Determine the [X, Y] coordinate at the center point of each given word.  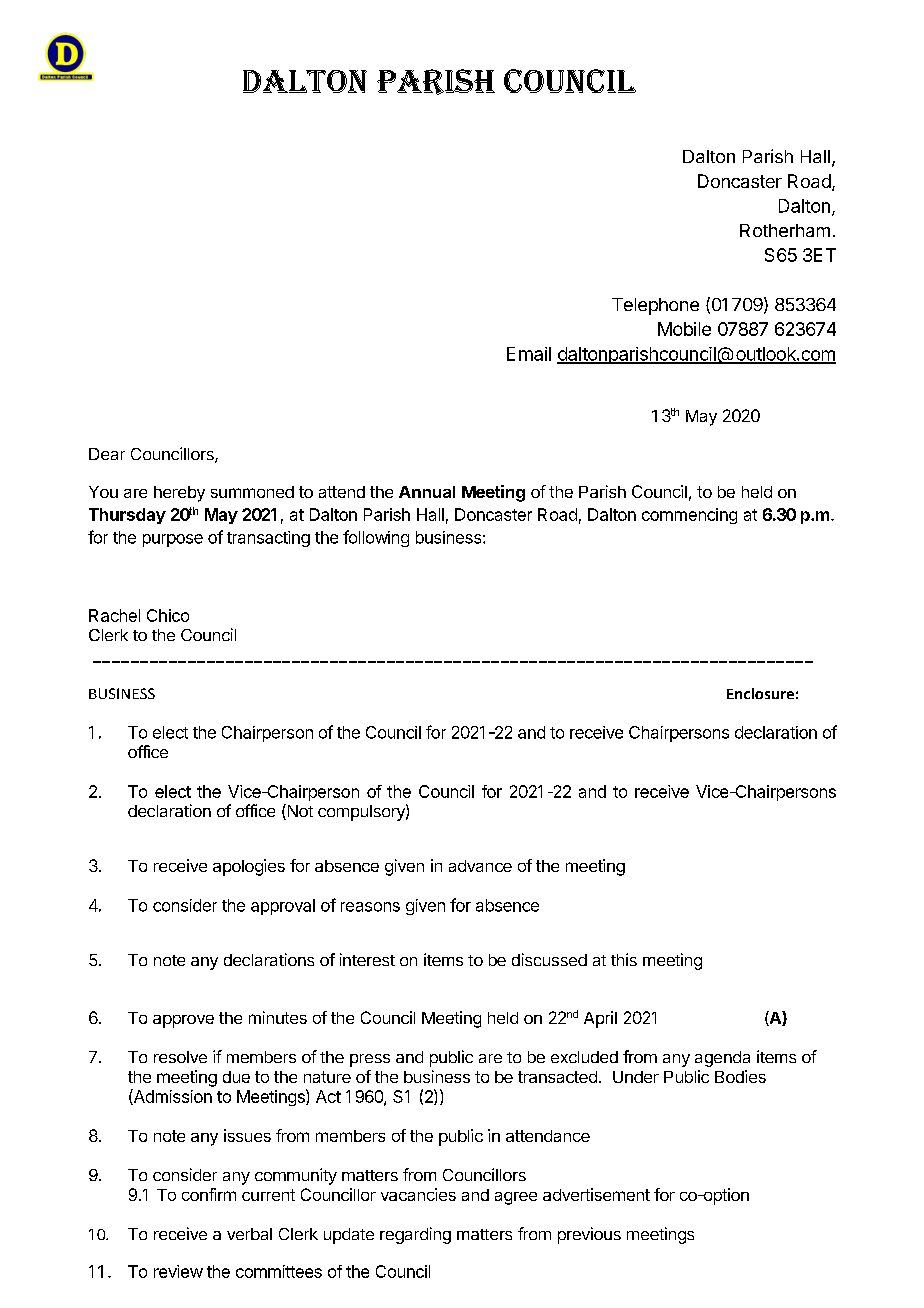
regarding [415, 1235]
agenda [722, 1059]
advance [480, 866]
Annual [427, 492]
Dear [107, 454]
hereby [179, 494]
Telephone [655, 306]
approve [183, 1021]
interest [367, 959]
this [624, 959]
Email [529, 354]
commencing [689, 516]
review [178, 1271]
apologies [249, 867]
